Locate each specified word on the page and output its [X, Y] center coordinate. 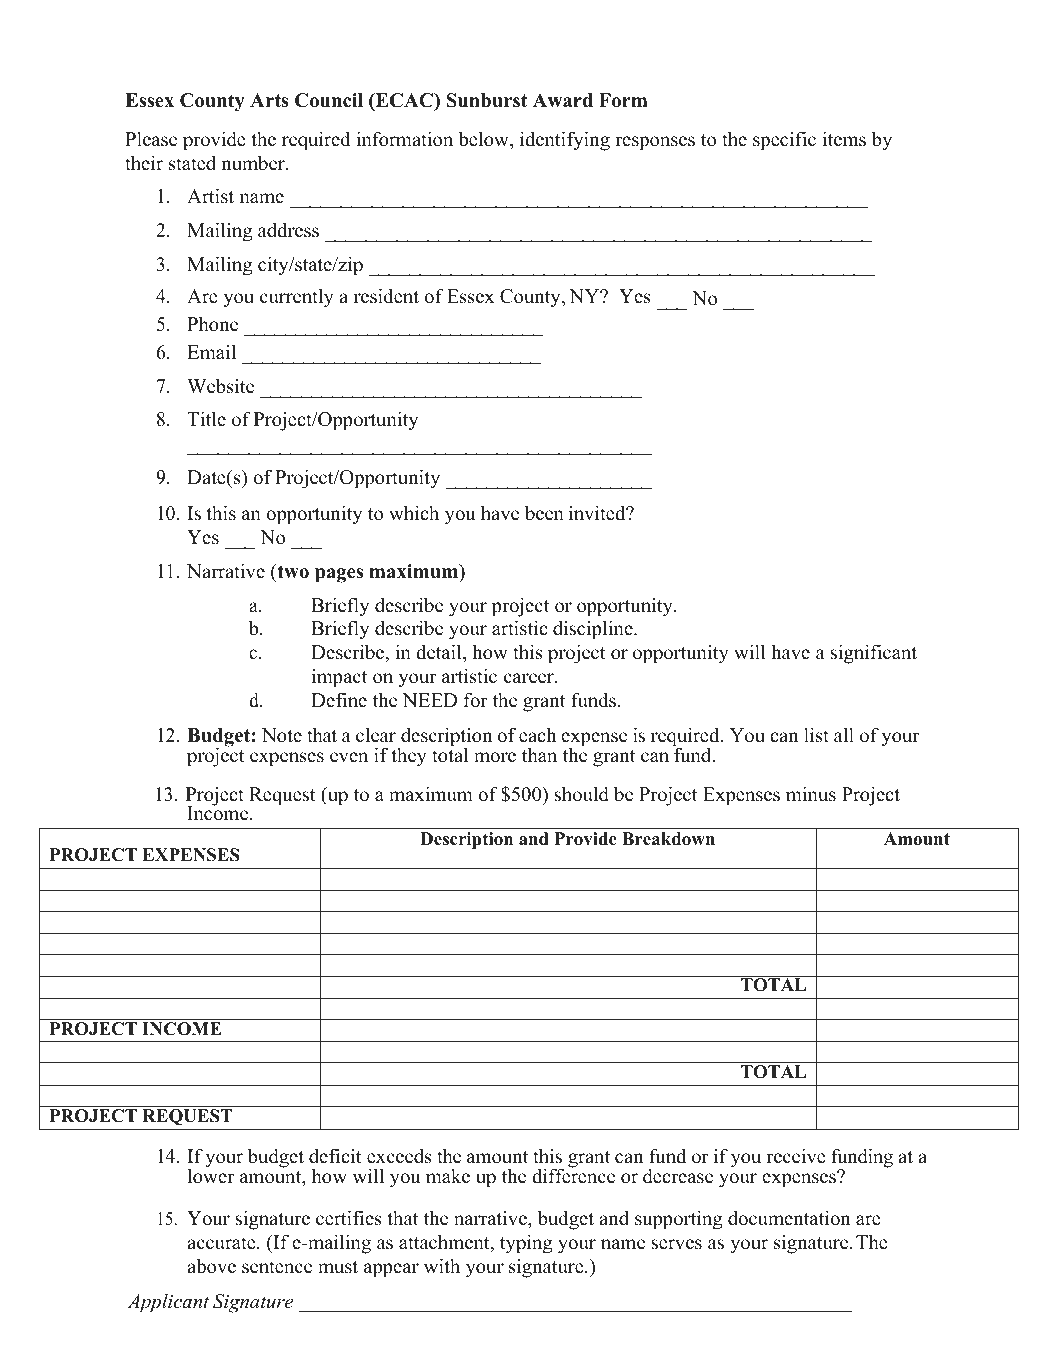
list [816, 735]
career [530, 678]
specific [784, 141]
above [211, 1266]
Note [282, 735]
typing [526, 1244]
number [254, 163]
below [485, 140]
